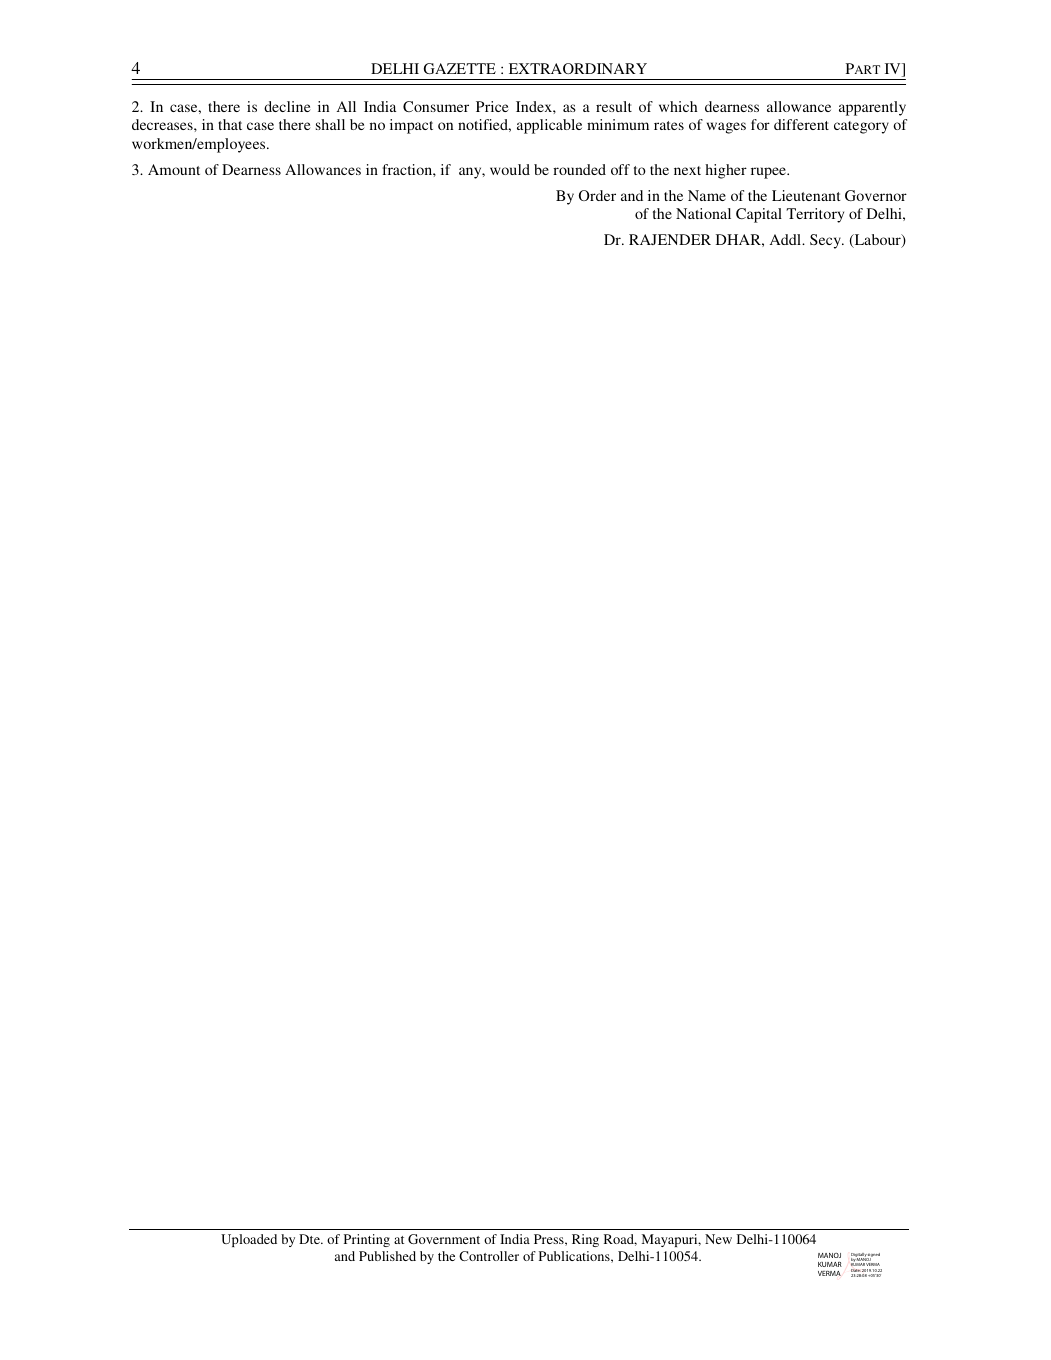 This screenshot has width=1051, height=1360. Describe the element at coordinates (877, 241) in the screenshot. I see `Labour` at that location.
